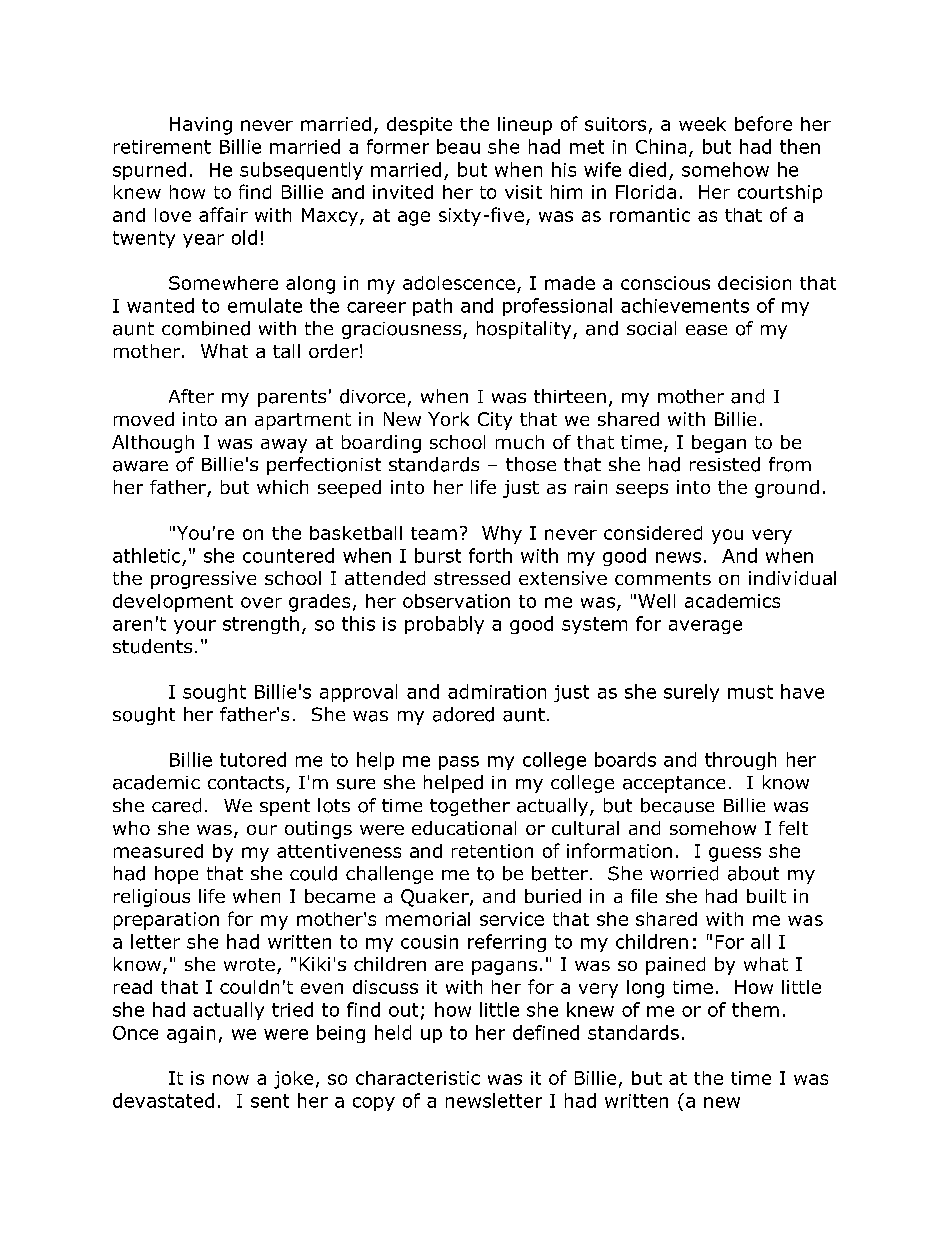  I want to click on combined, so click(206, 328).
